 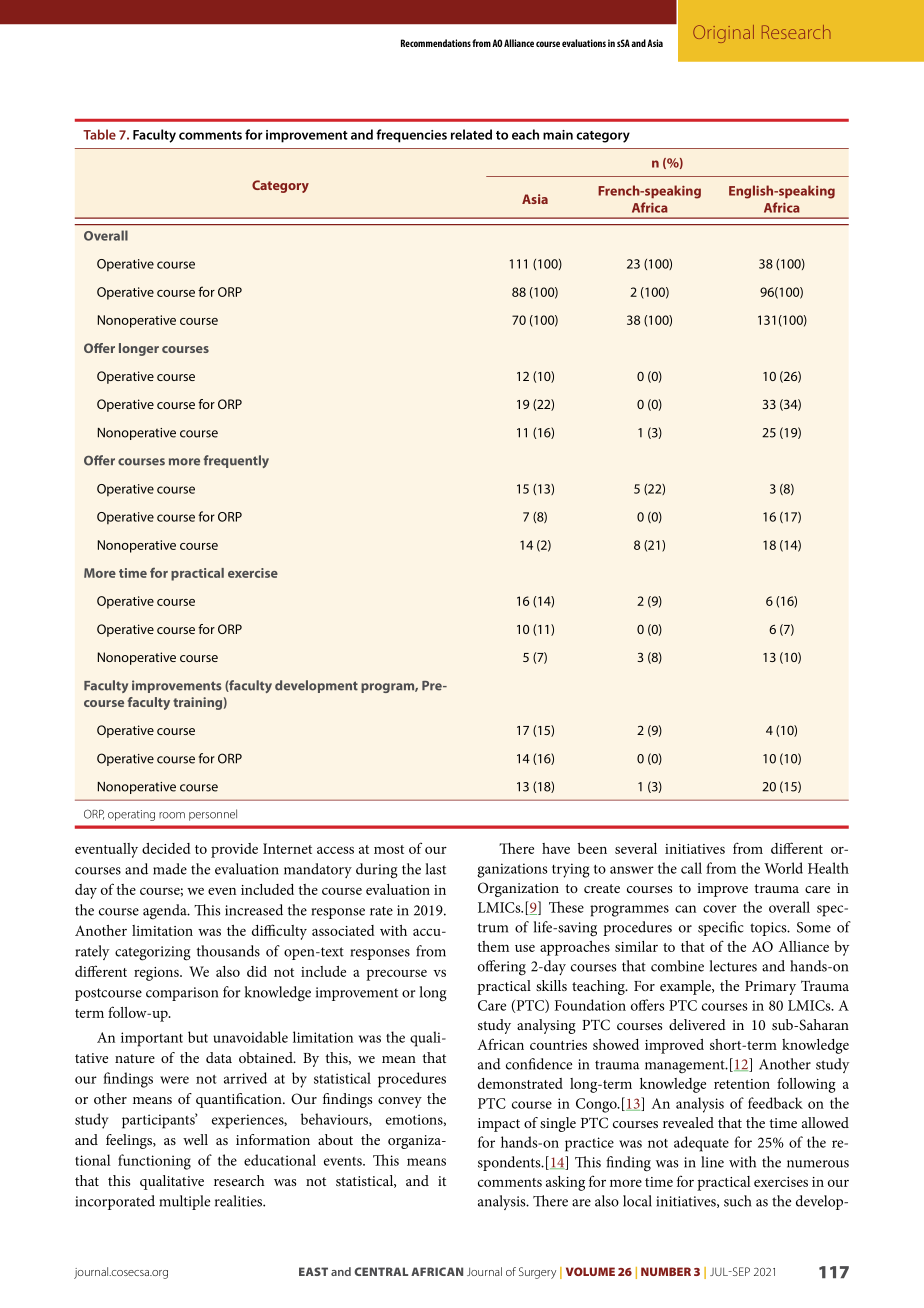 I want to click on Surgery, so click(x=537, y=1273).
